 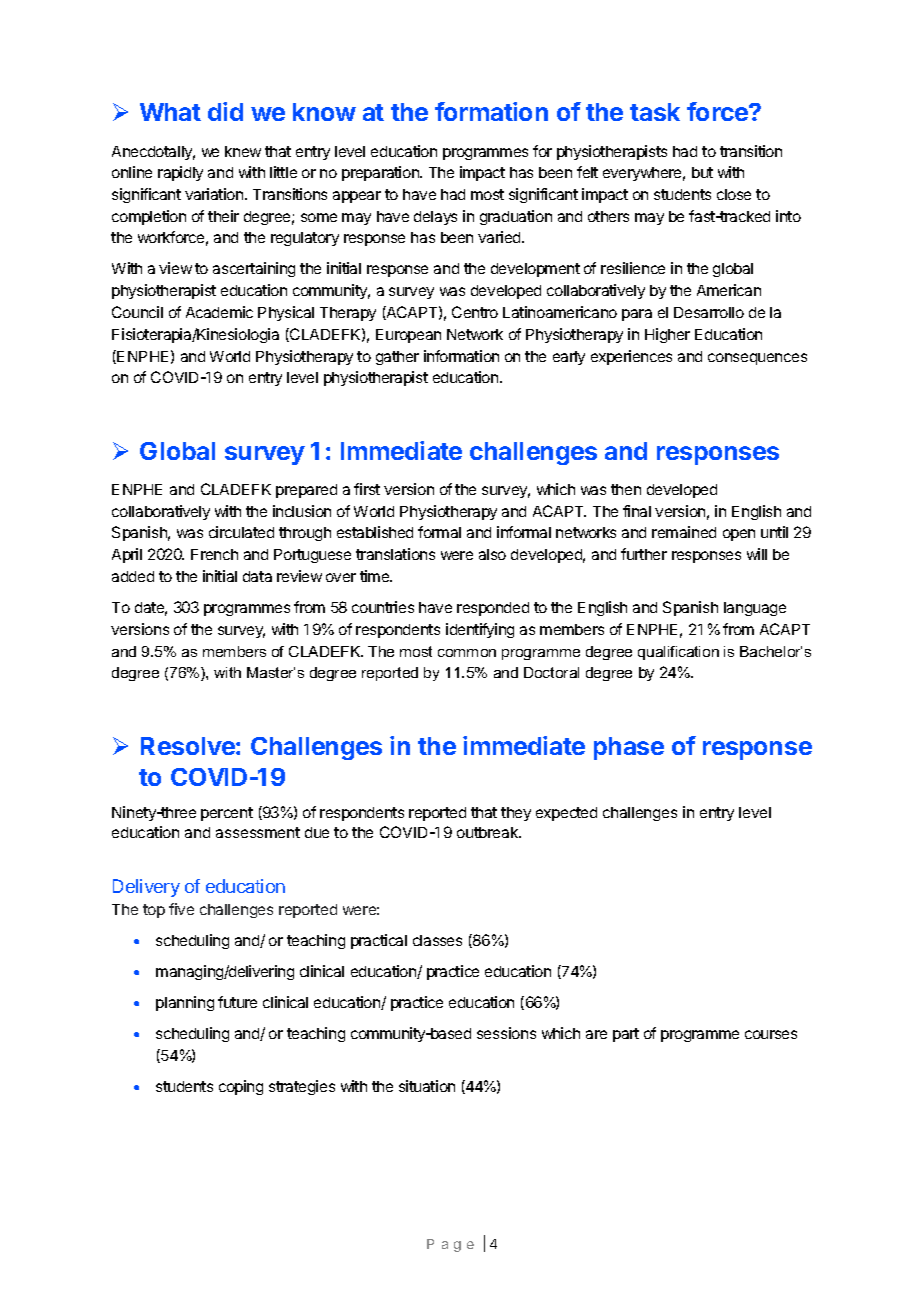 I want to click on coping, so click(x=241, y=1087).
